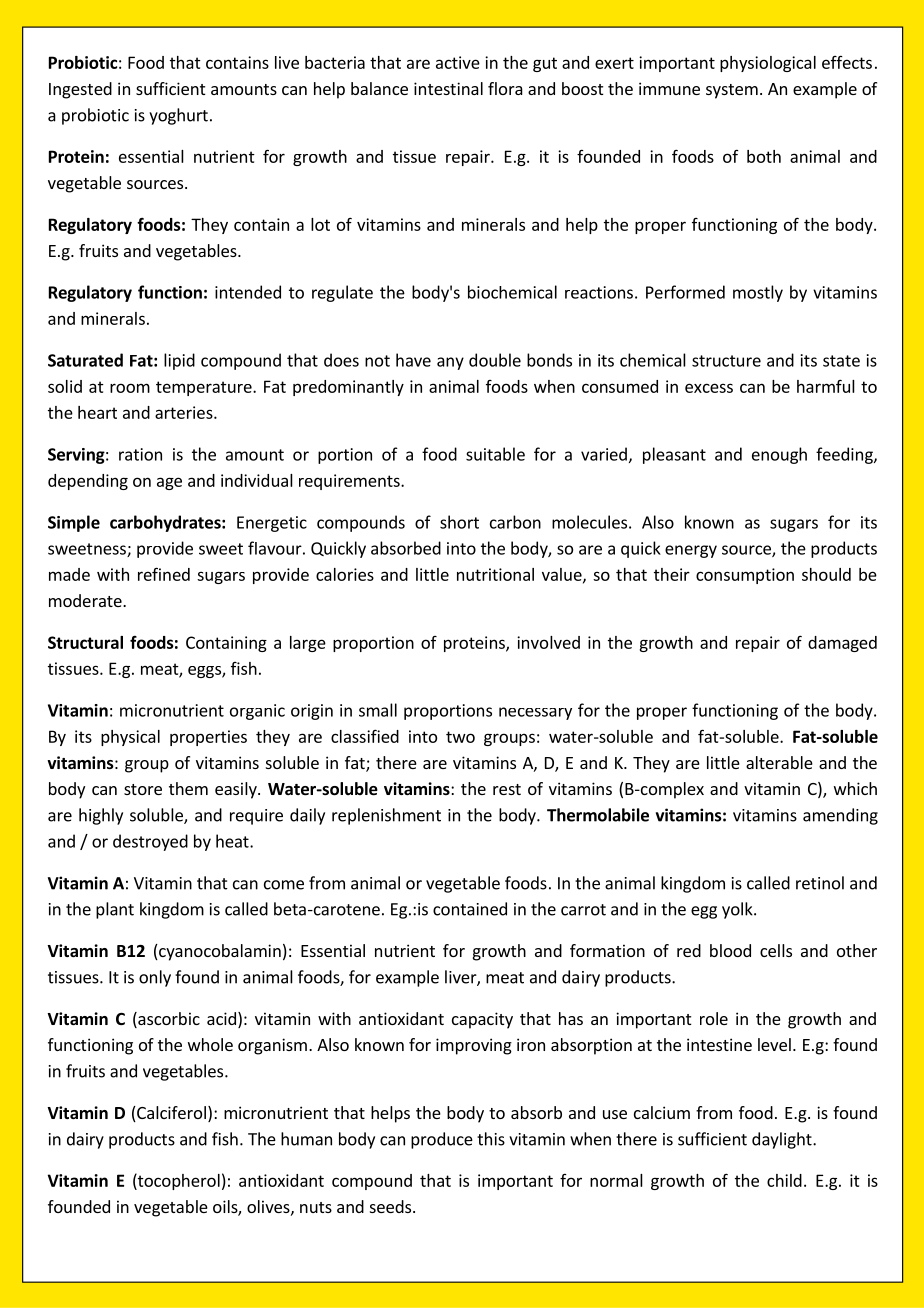  I want to click on child, so click(784, 1180).
